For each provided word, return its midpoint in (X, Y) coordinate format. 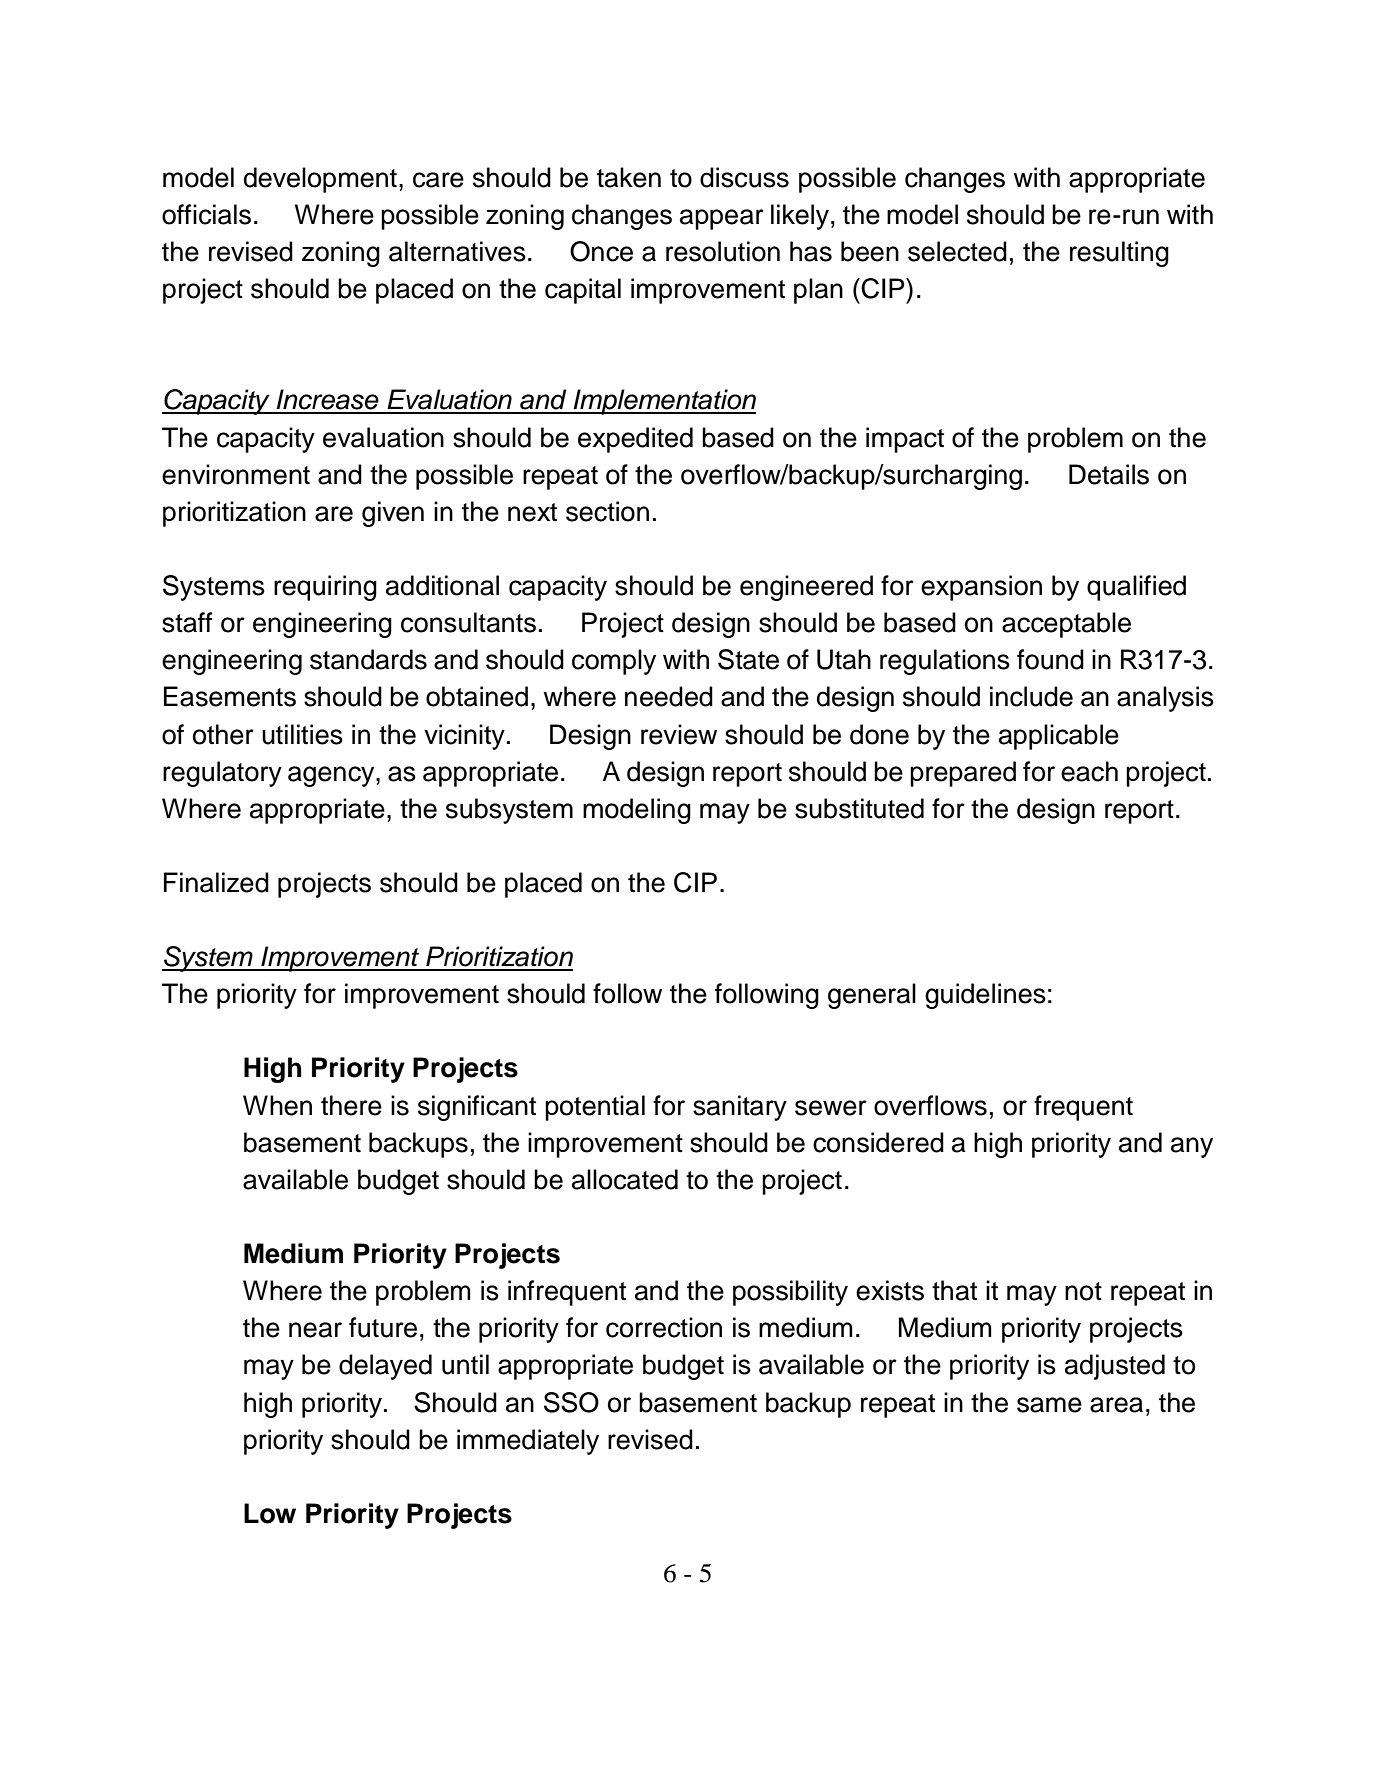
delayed (385, 1367)
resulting (1119, 254)
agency (332, 776)
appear (722, 219)
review (679, 734)
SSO (571, 1402)
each (1089, 771)
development (320, 180)
